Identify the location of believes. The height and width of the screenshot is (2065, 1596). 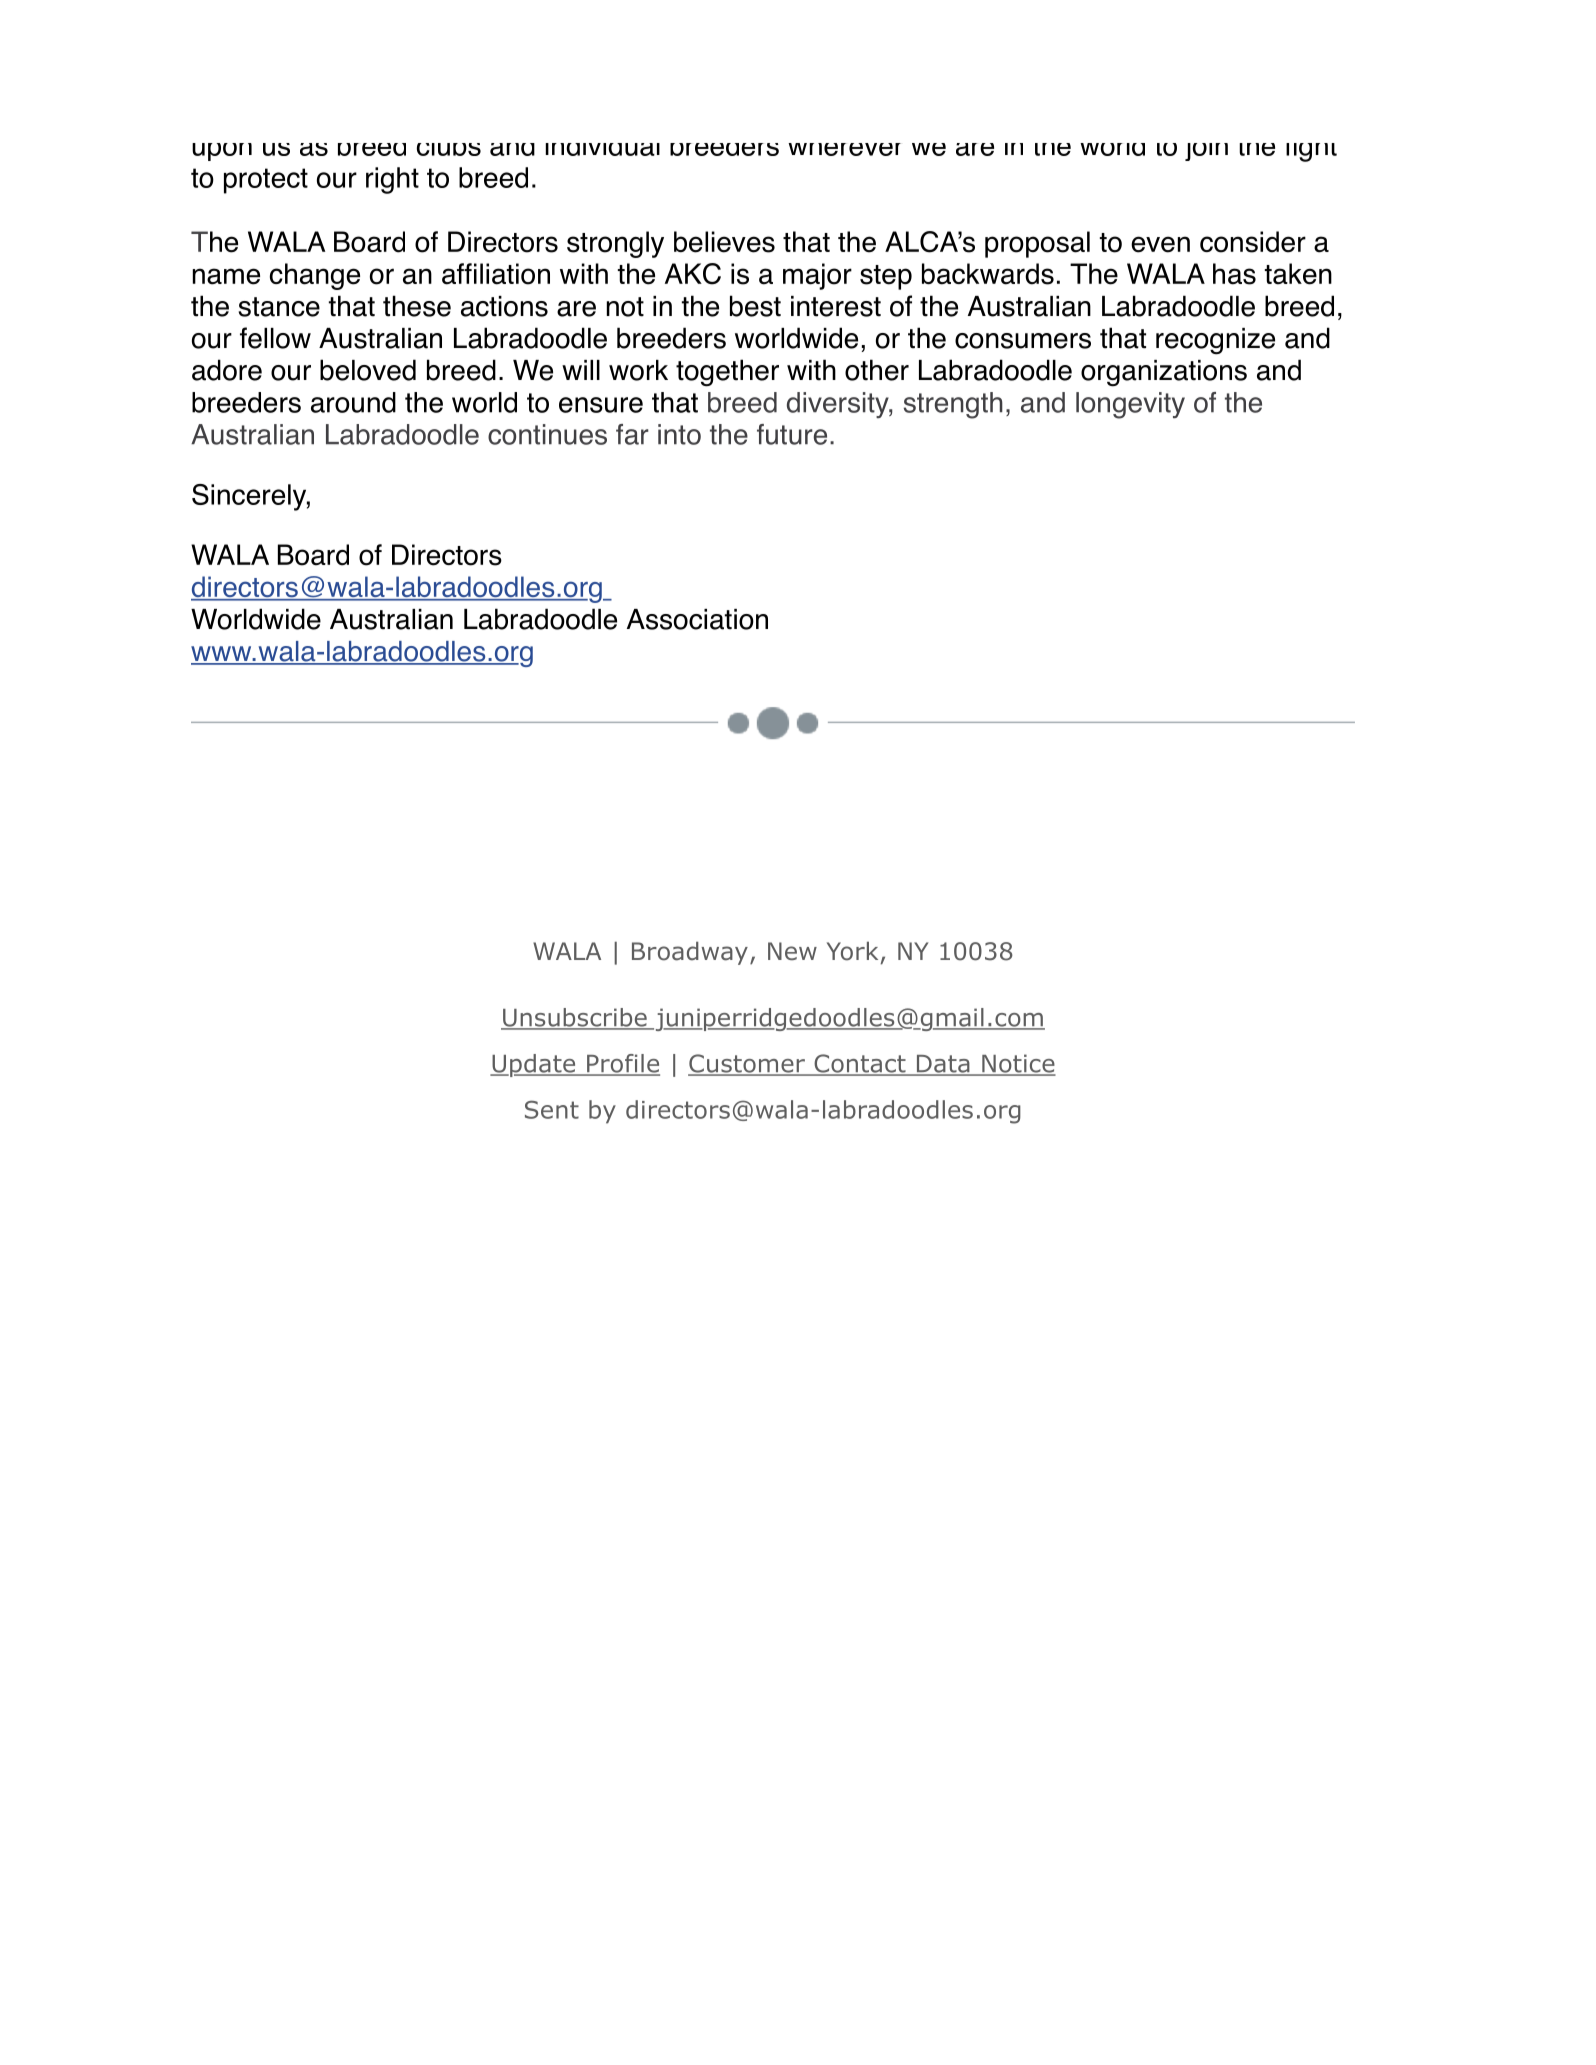
(724, 242).
